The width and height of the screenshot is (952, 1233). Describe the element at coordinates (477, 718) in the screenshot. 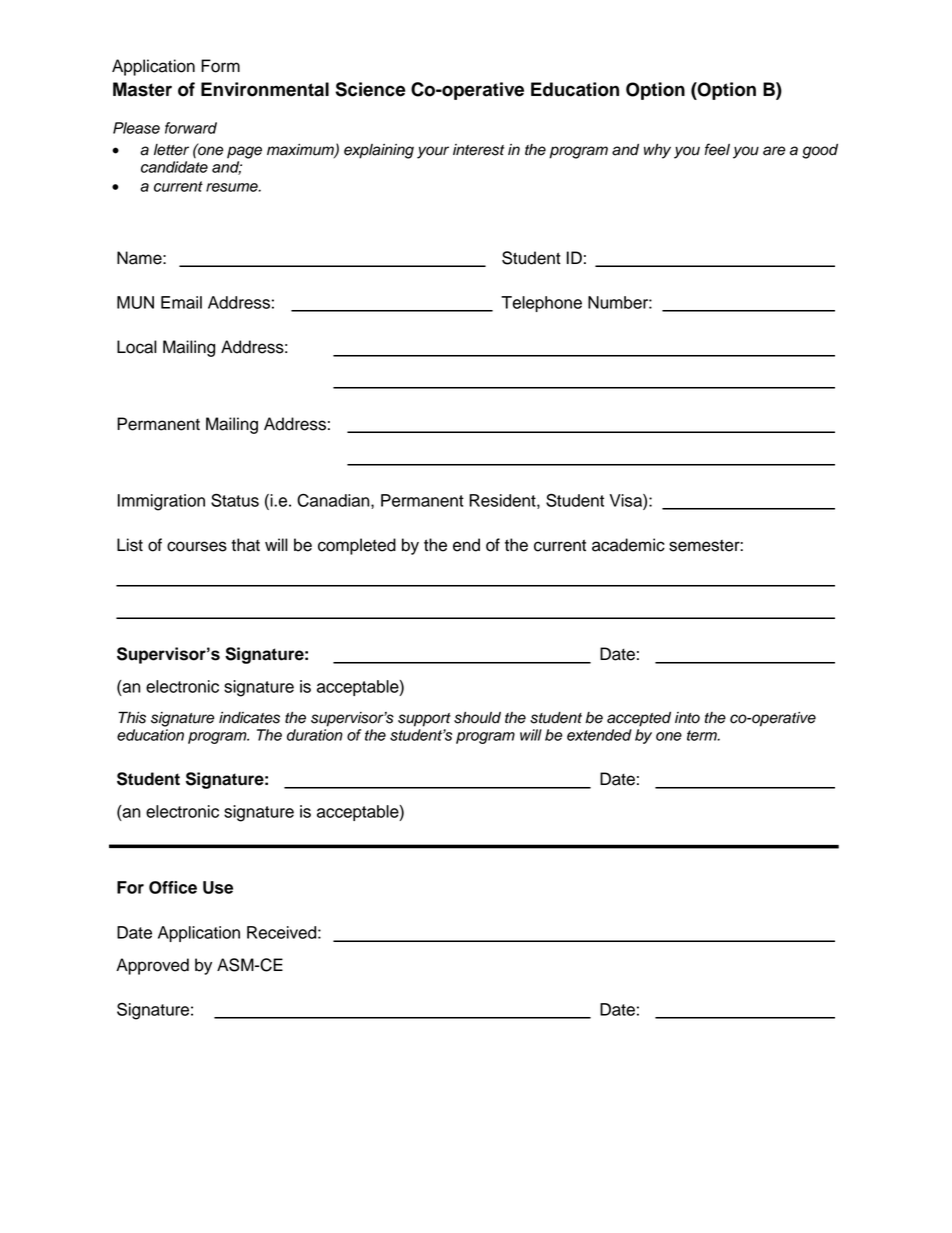

I see `should` at that location.
